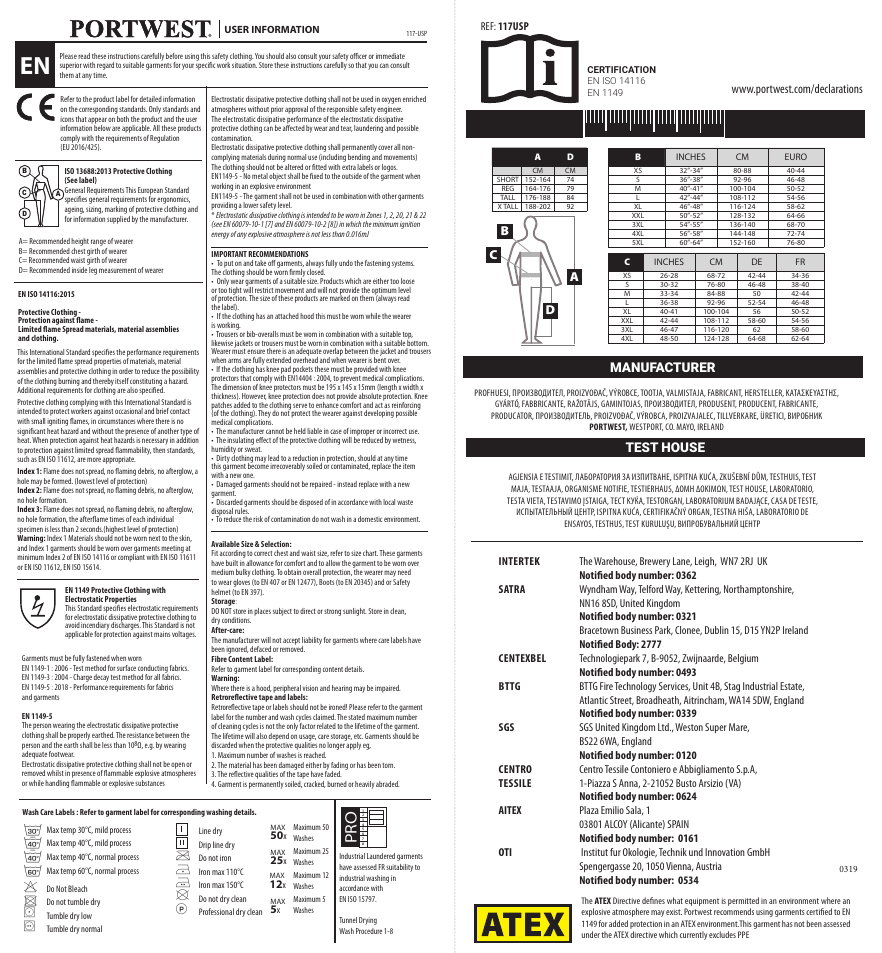  Describe the element at coordinates (216, 911) in the screenshot. I see `Professional` at that location.
